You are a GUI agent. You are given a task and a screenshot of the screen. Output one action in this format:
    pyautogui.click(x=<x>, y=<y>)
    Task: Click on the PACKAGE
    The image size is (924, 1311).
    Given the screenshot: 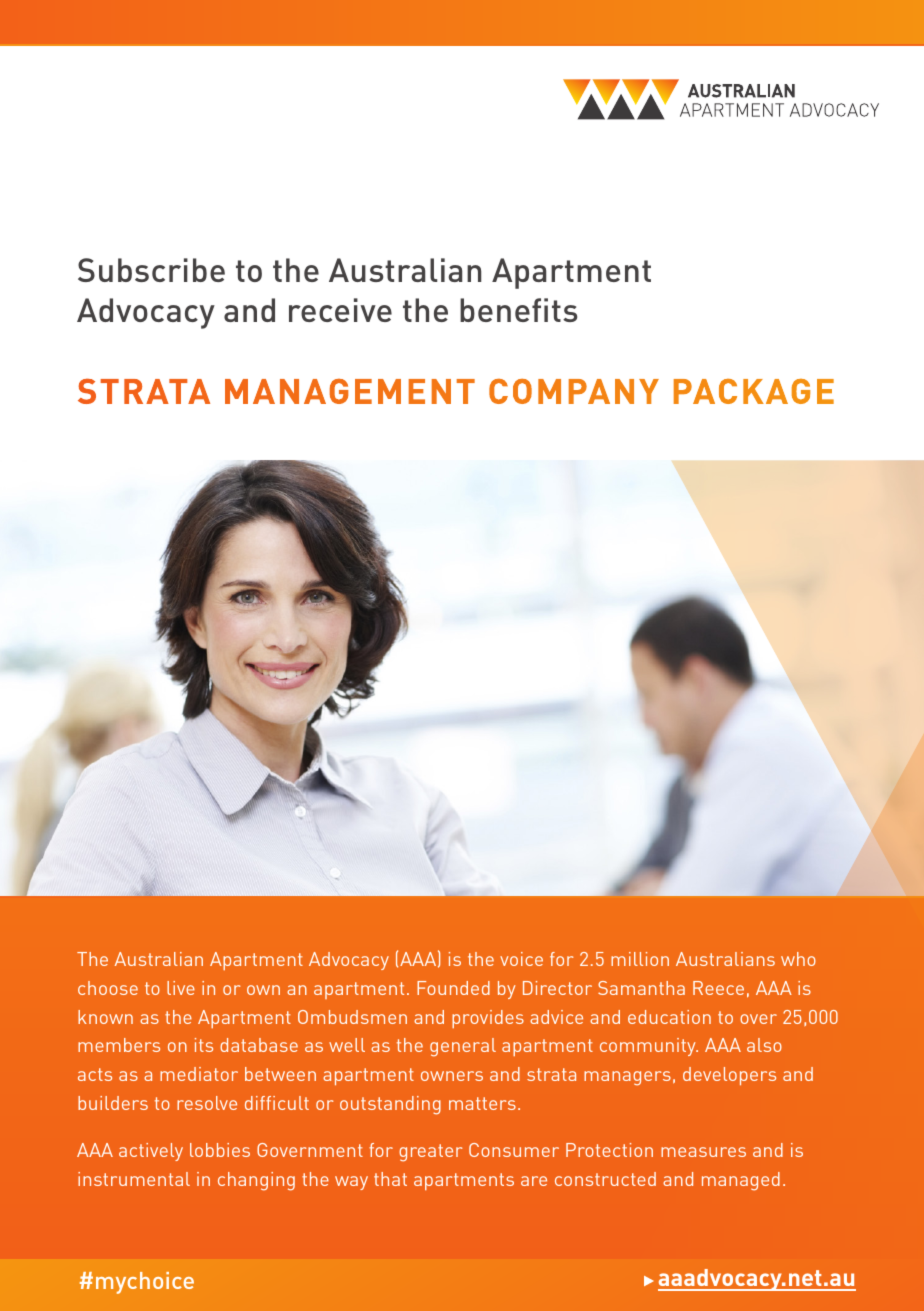 What is the action you would take?
    pyautogui.click(x=754, y=391)
